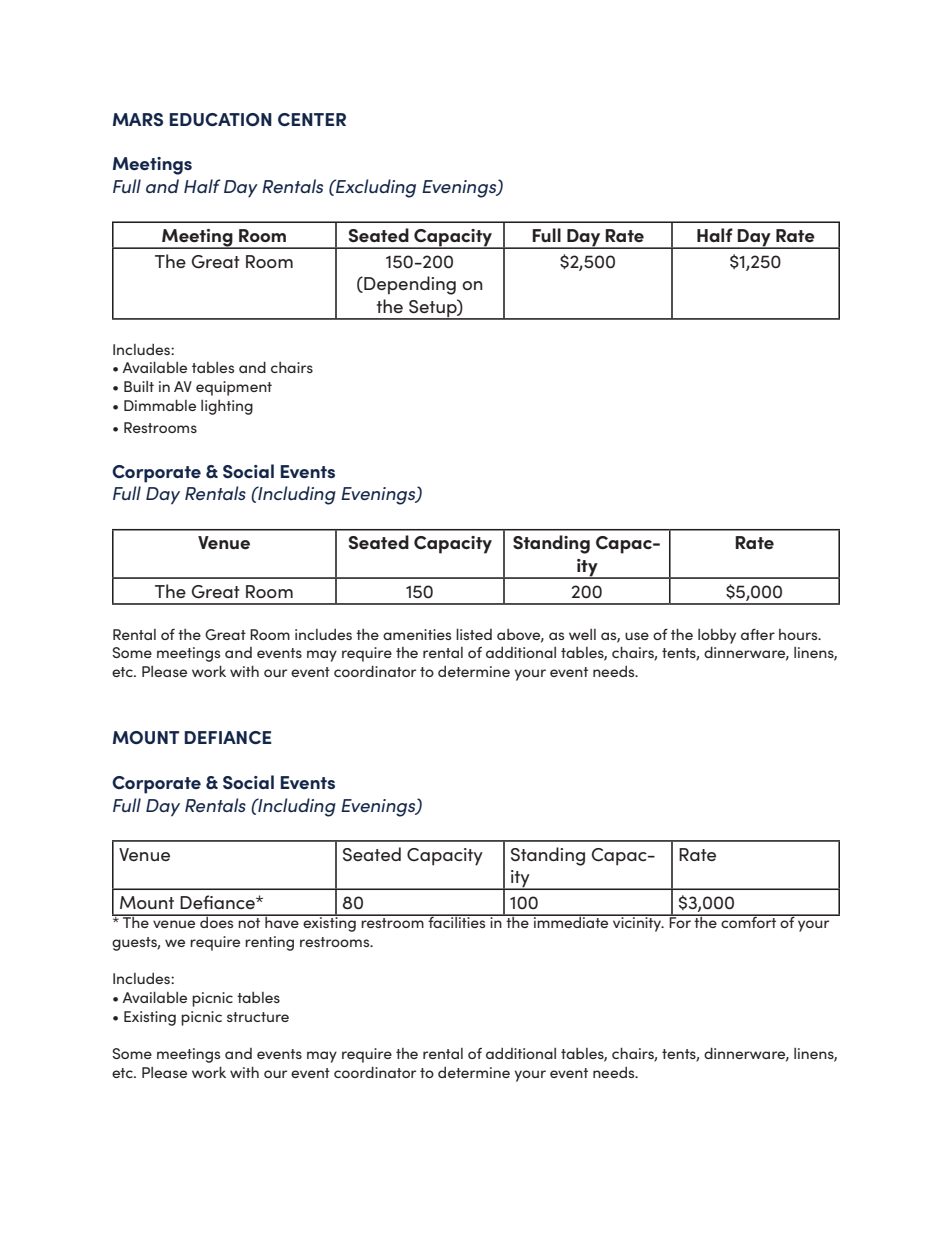 The width and height of the screenshot is (952, 1233). What do you see at coordinates (217, 921) in the screenshot?
I see `does` at bounding box center [217, 921].
